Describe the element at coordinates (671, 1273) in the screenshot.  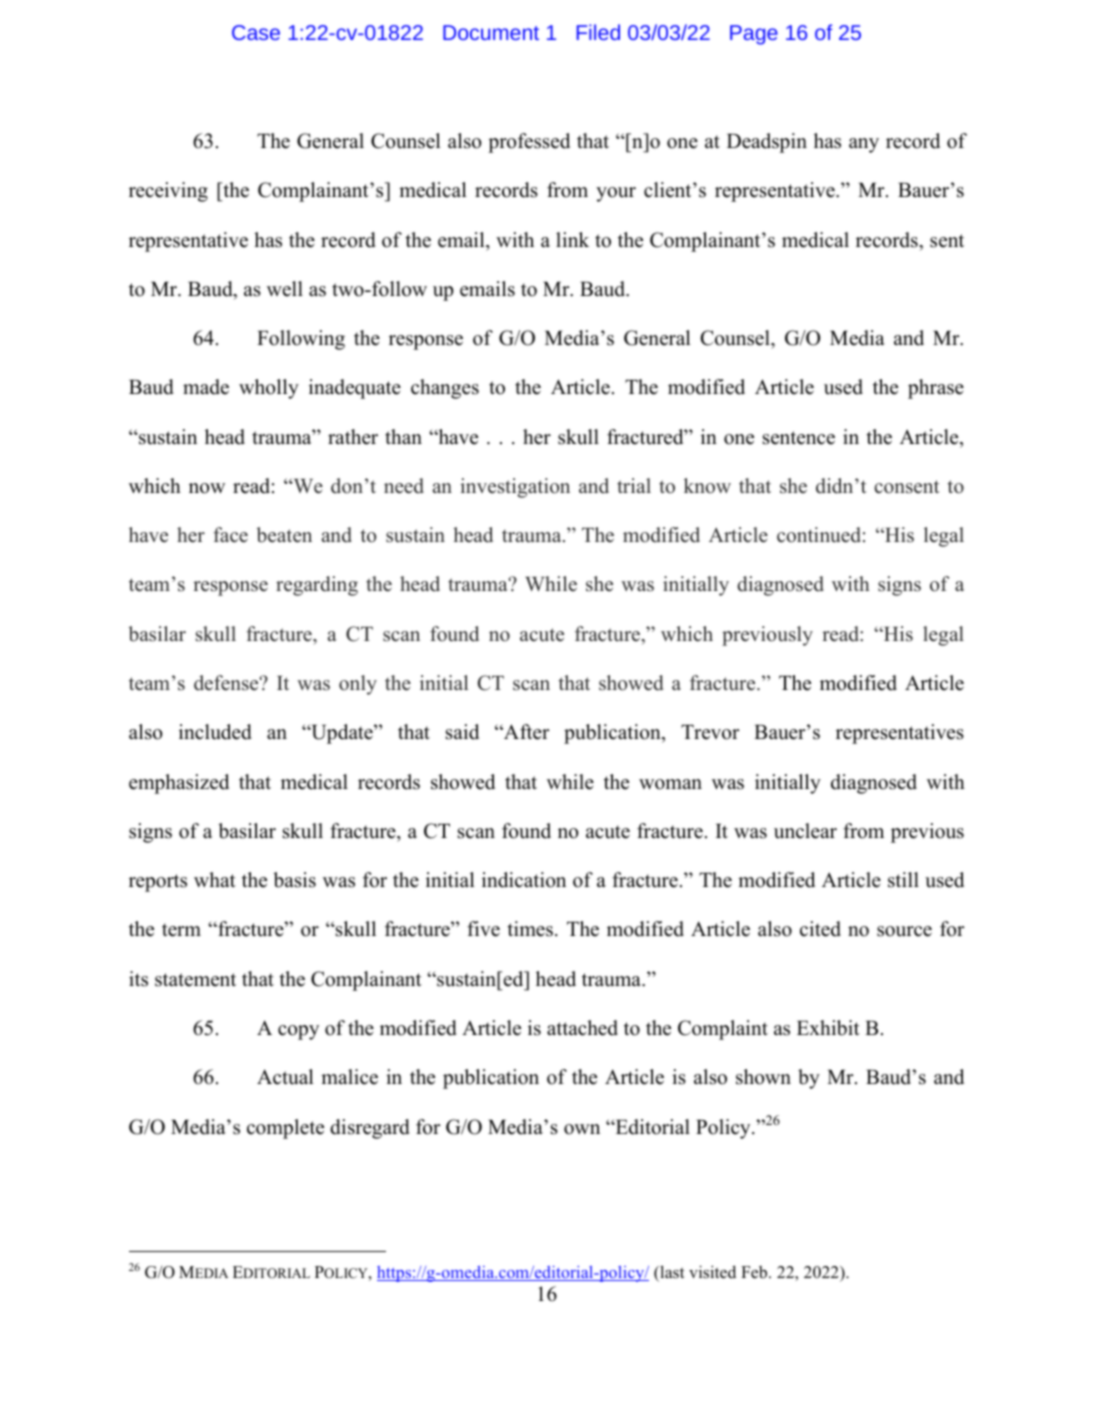
I see `last` at that location.
